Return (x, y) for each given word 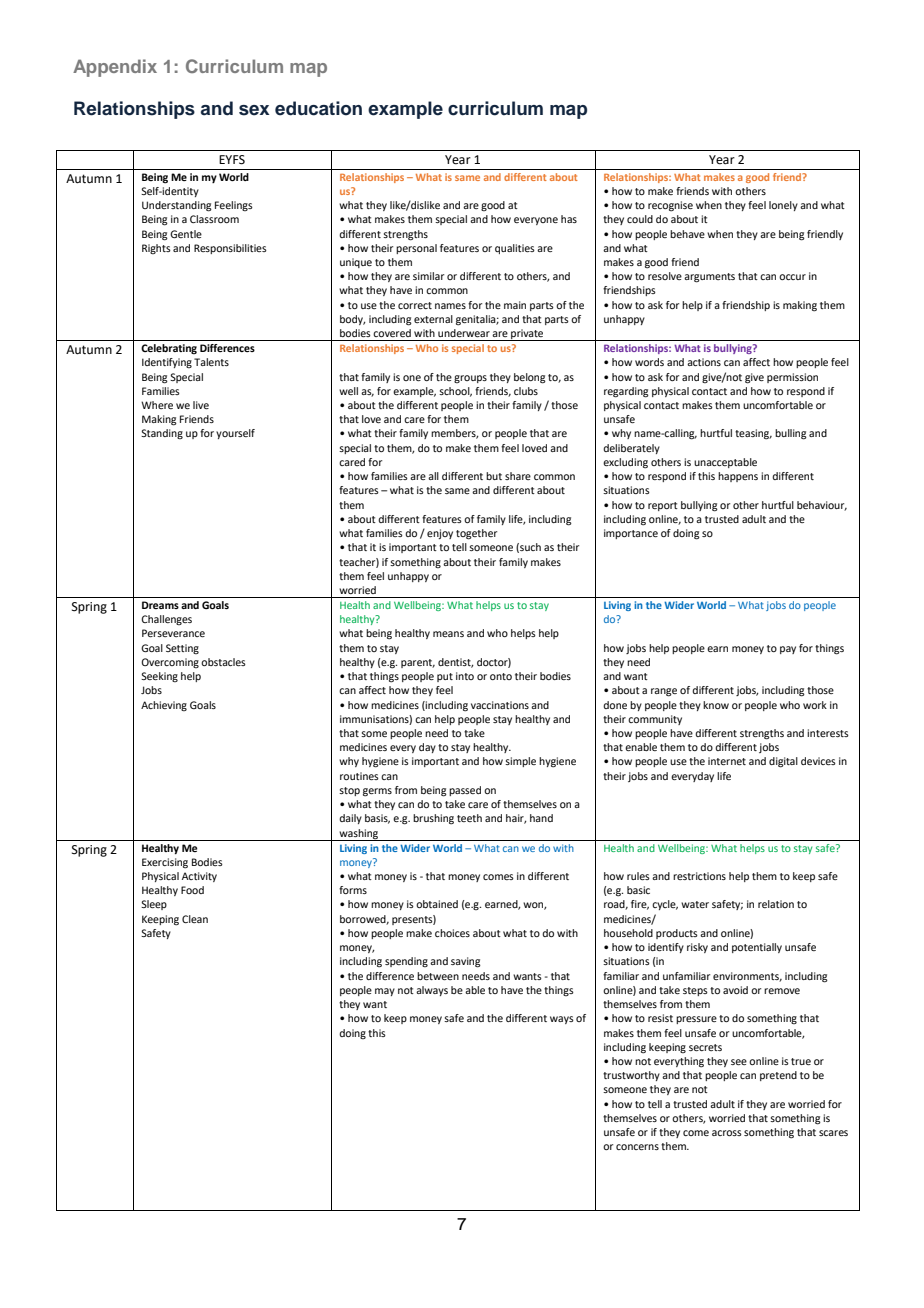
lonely (783, 206)
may (385, 992)
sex (254, 110)
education (318, 108)
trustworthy (631, 1076)
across (727, 1133)
